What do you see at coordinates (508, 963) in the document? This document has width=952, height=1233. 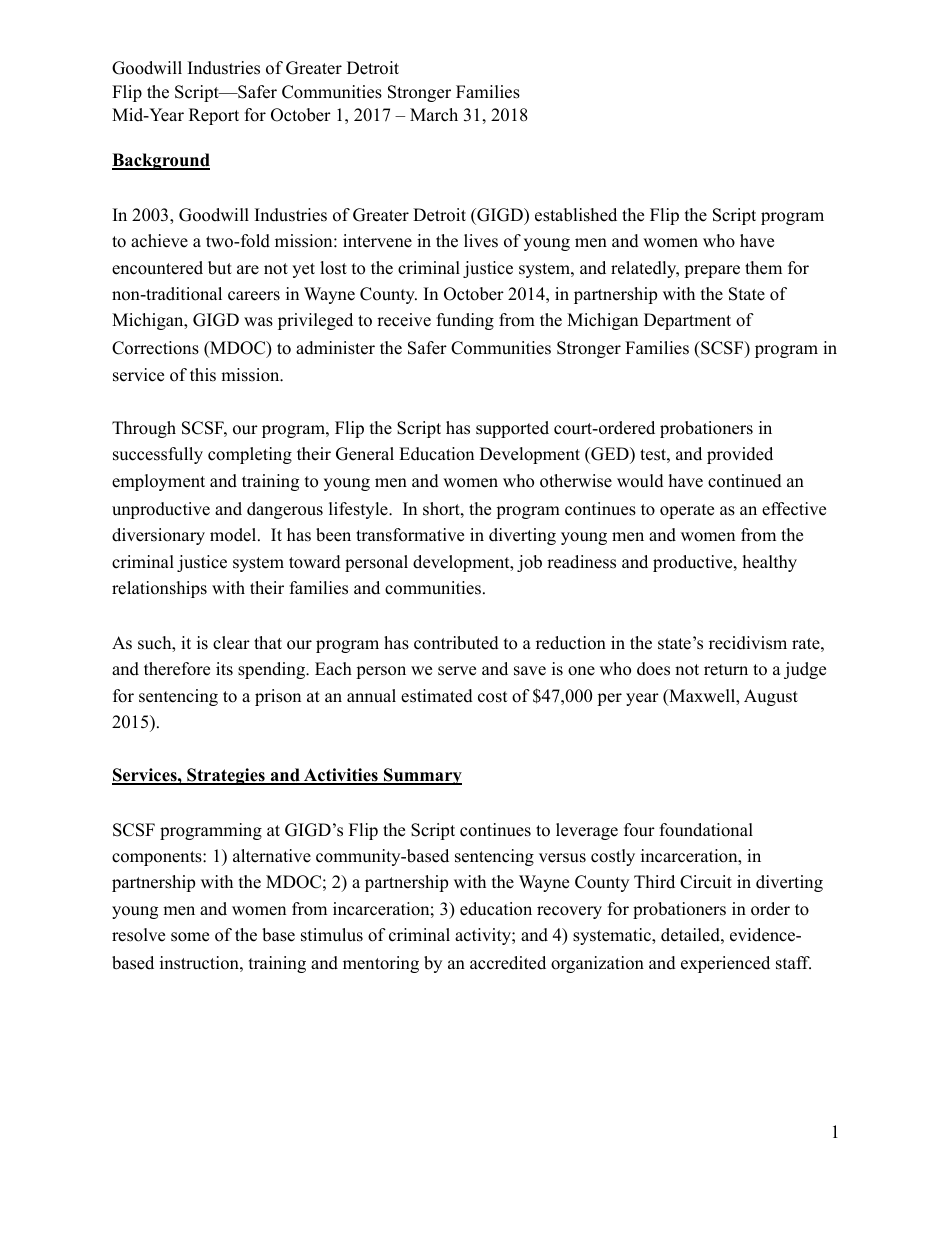 I see `accredited` at bounding box center [508, 963].
